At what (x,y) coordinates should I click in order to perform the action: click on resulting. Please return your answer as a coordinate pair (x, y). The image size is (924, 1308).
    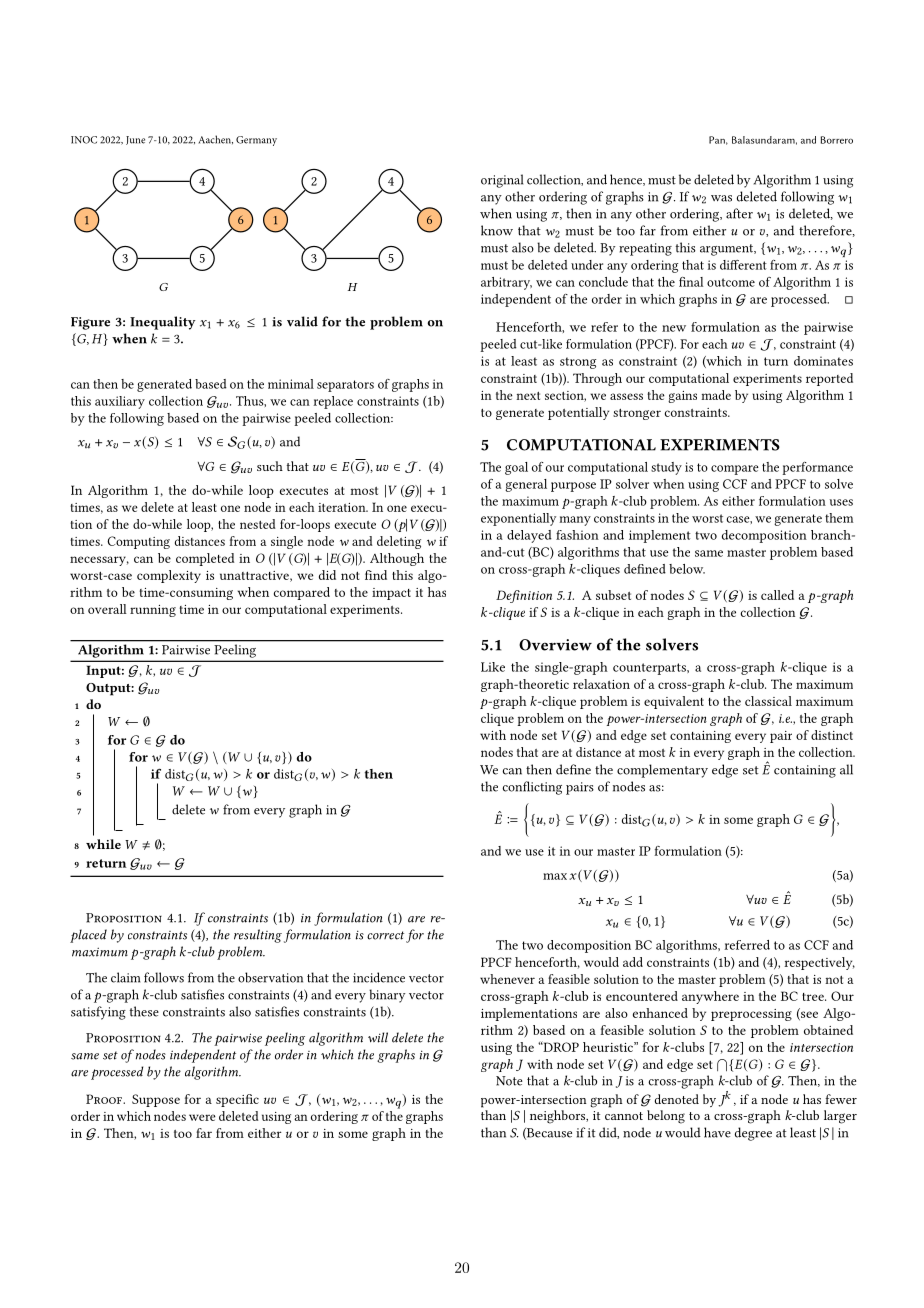
    Looking at the image, I should click on (258, 936).
